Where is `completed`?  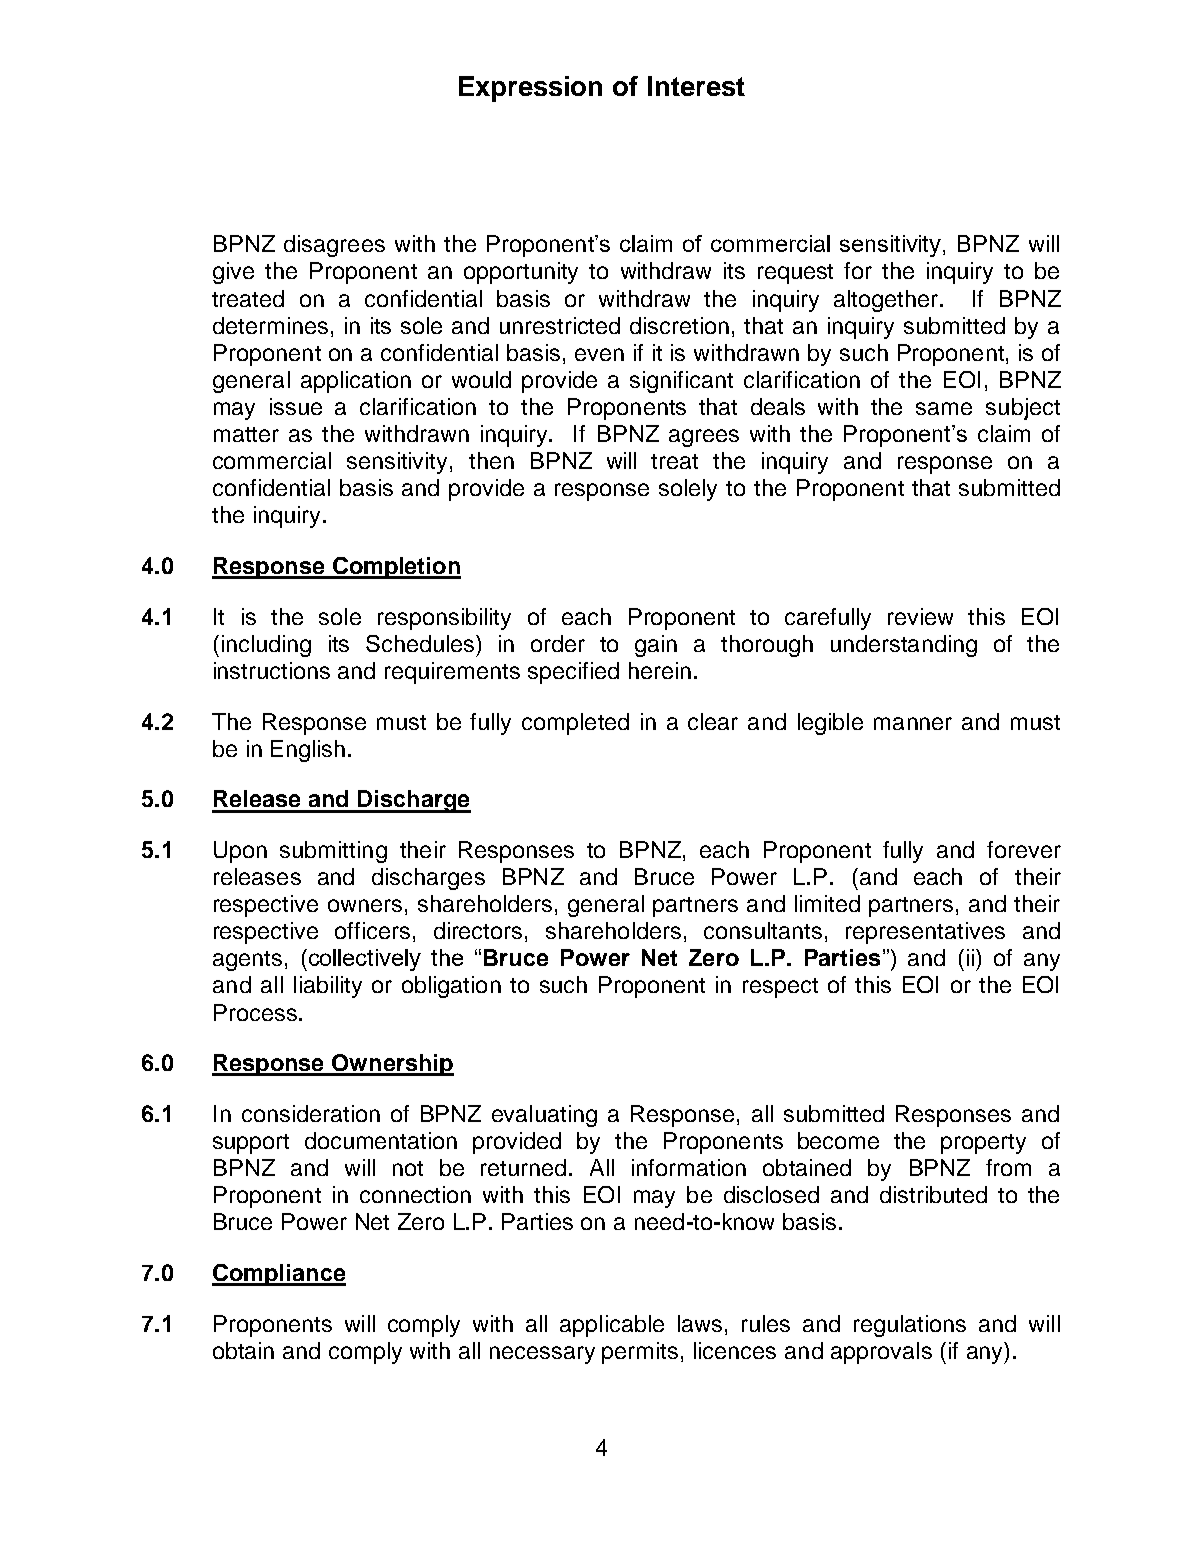
completed is located at coordinates (575, 724).
